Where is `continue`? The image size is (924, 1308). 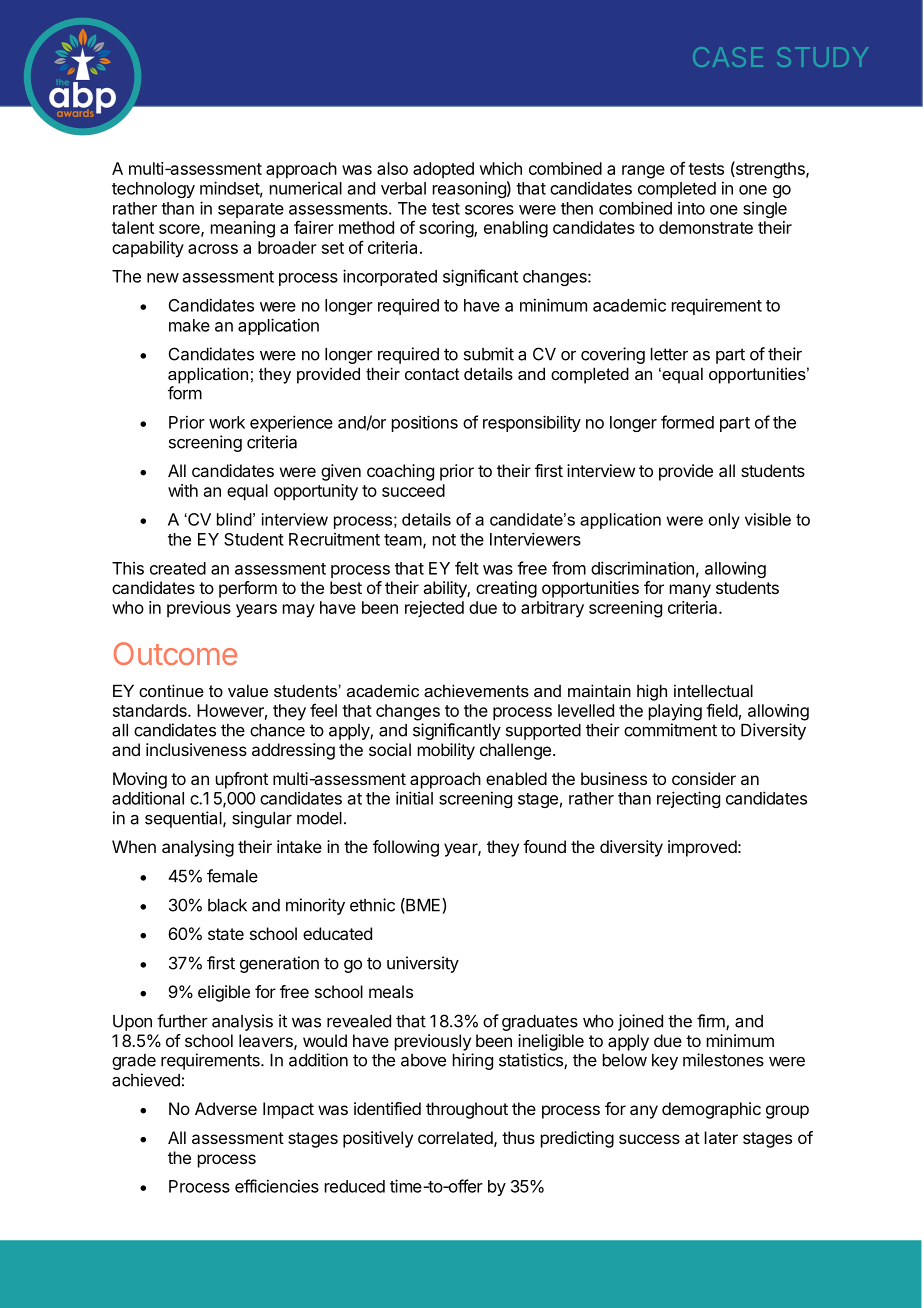 continue is located at coordinates (171, 690).
